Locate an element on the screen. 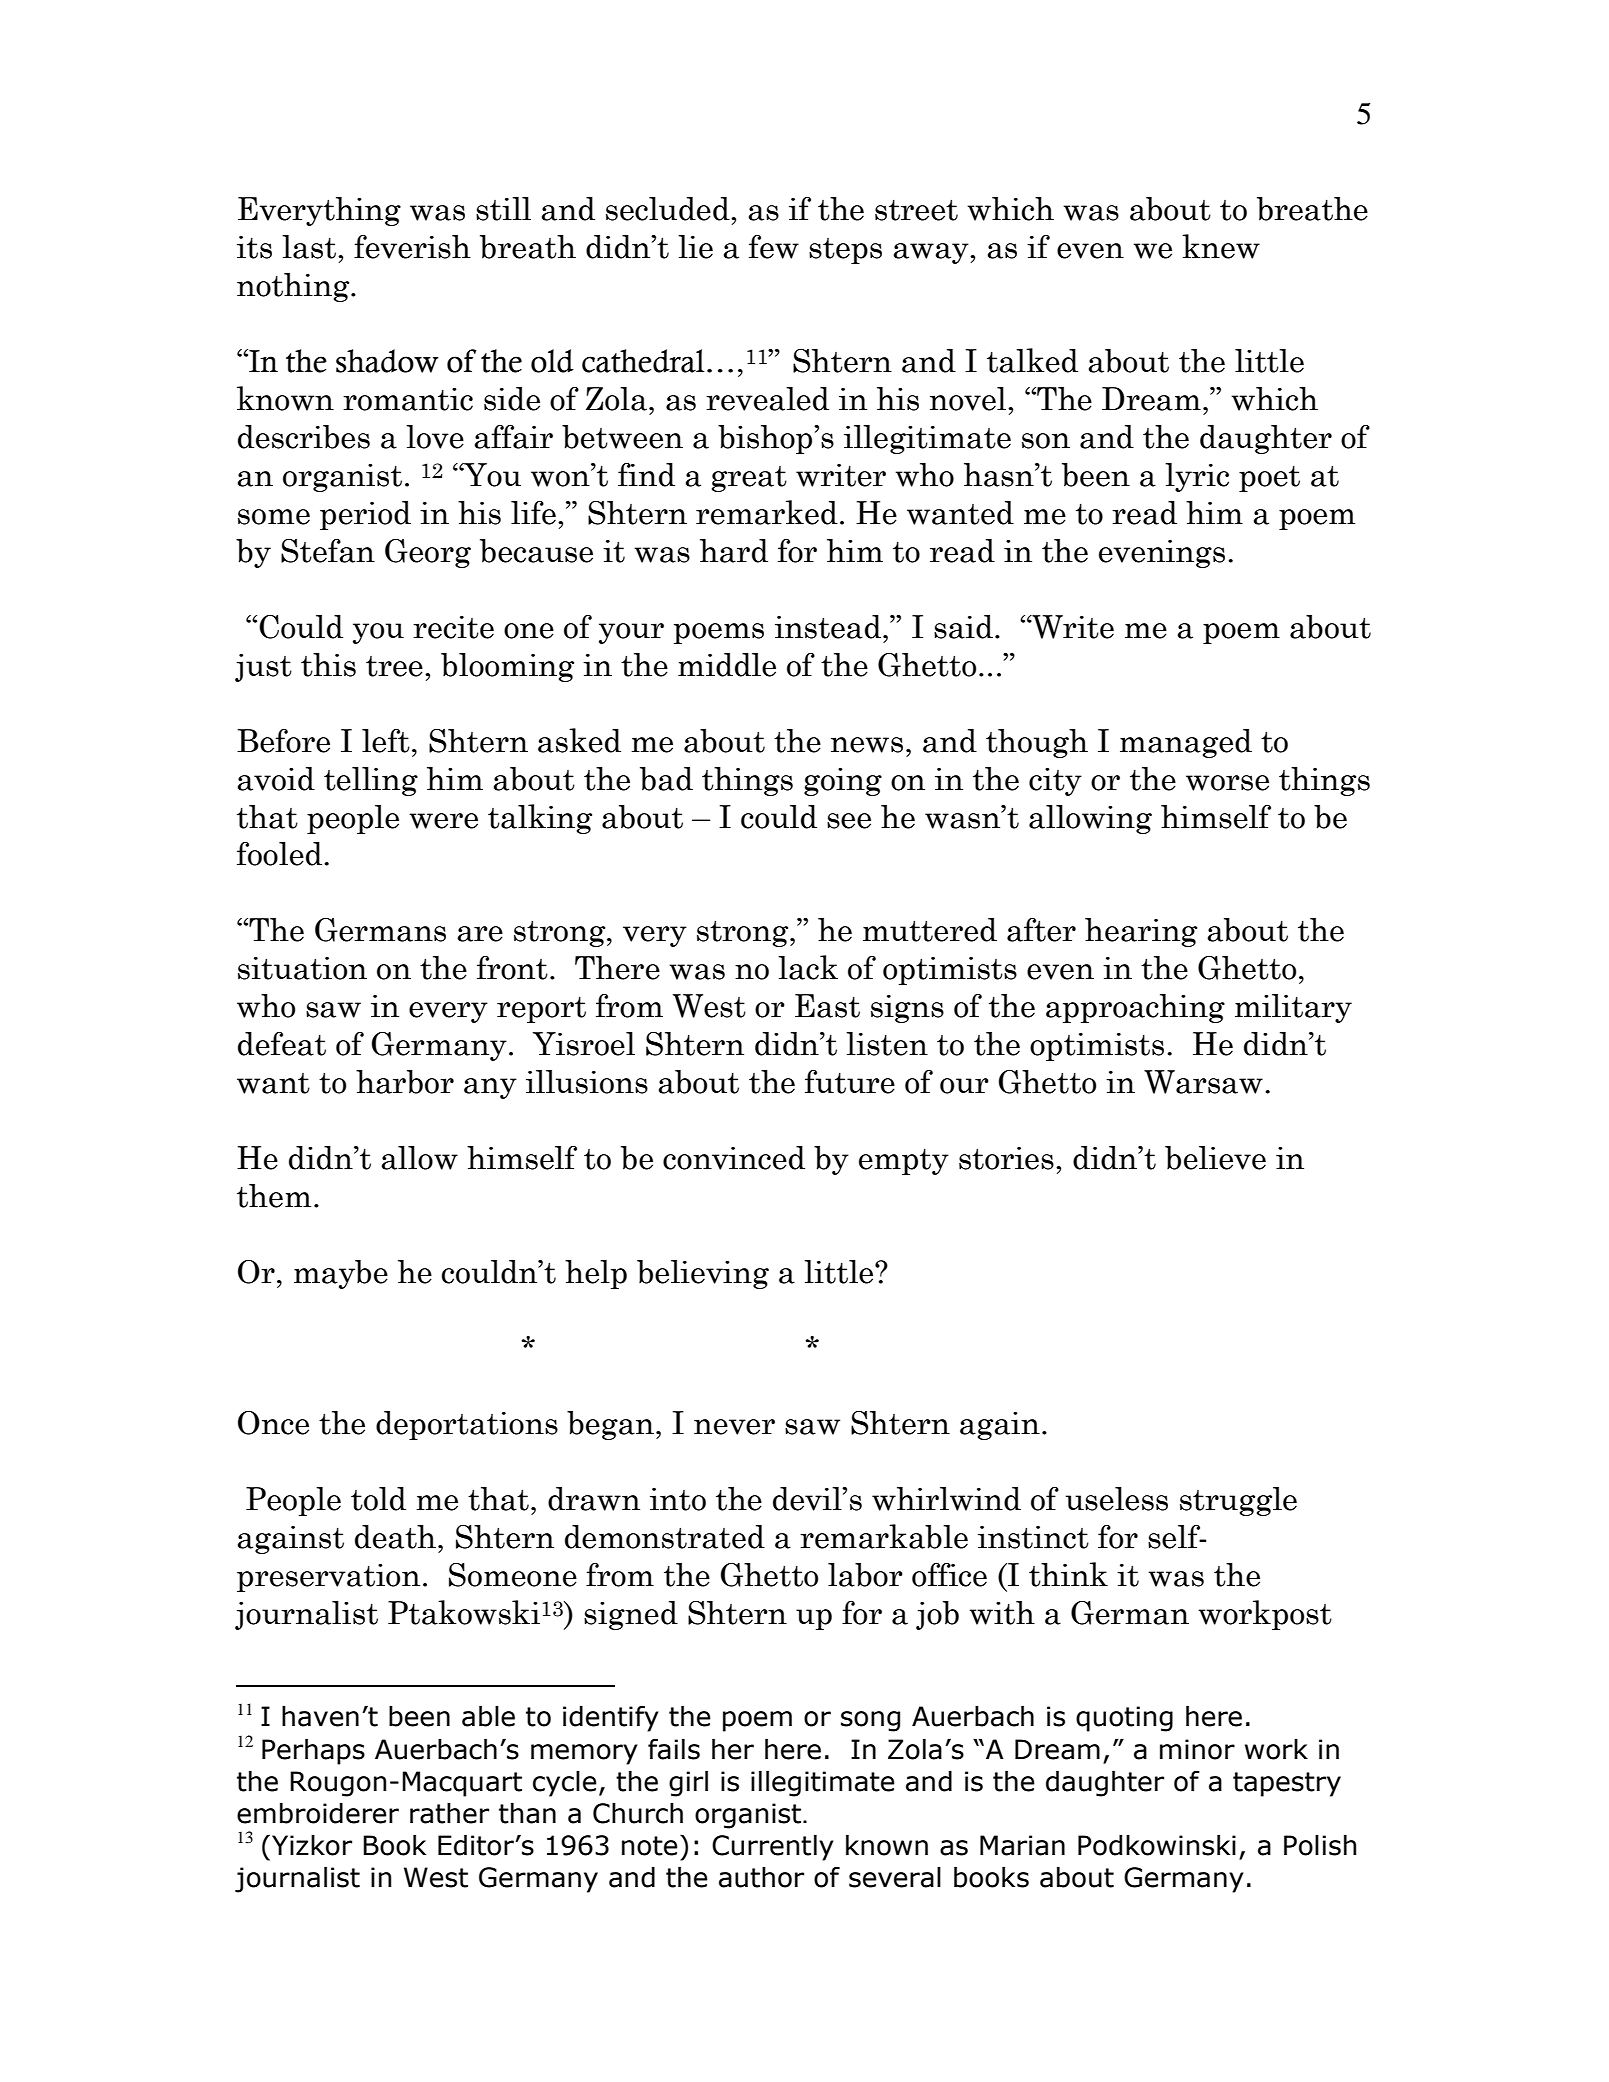 The height and width of the screenshot is (2082, 1609). East is located at coordinates (827, 1006).
